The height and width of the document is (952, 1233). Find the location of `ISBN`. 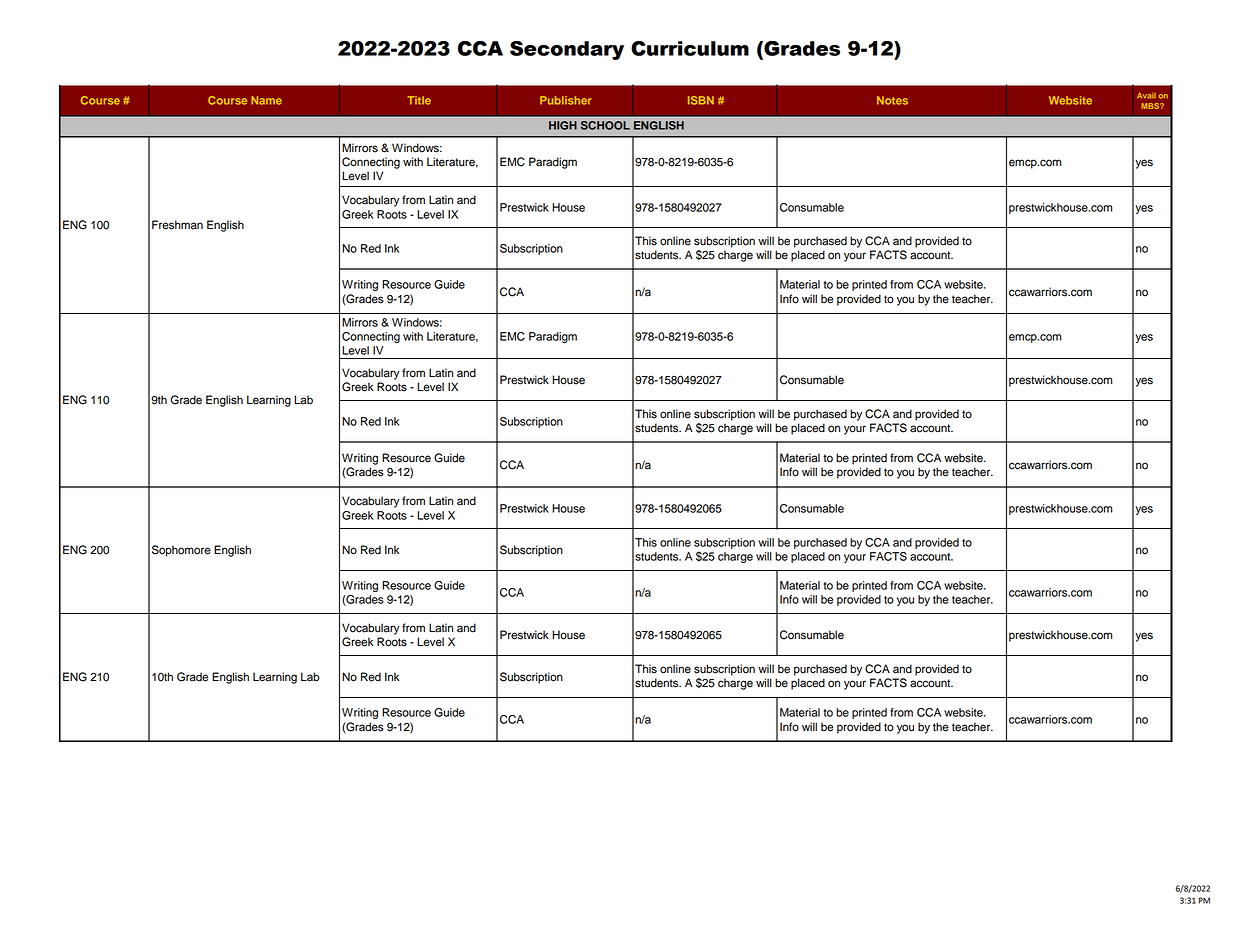

ISBN is located at coordinates (701, 100).
